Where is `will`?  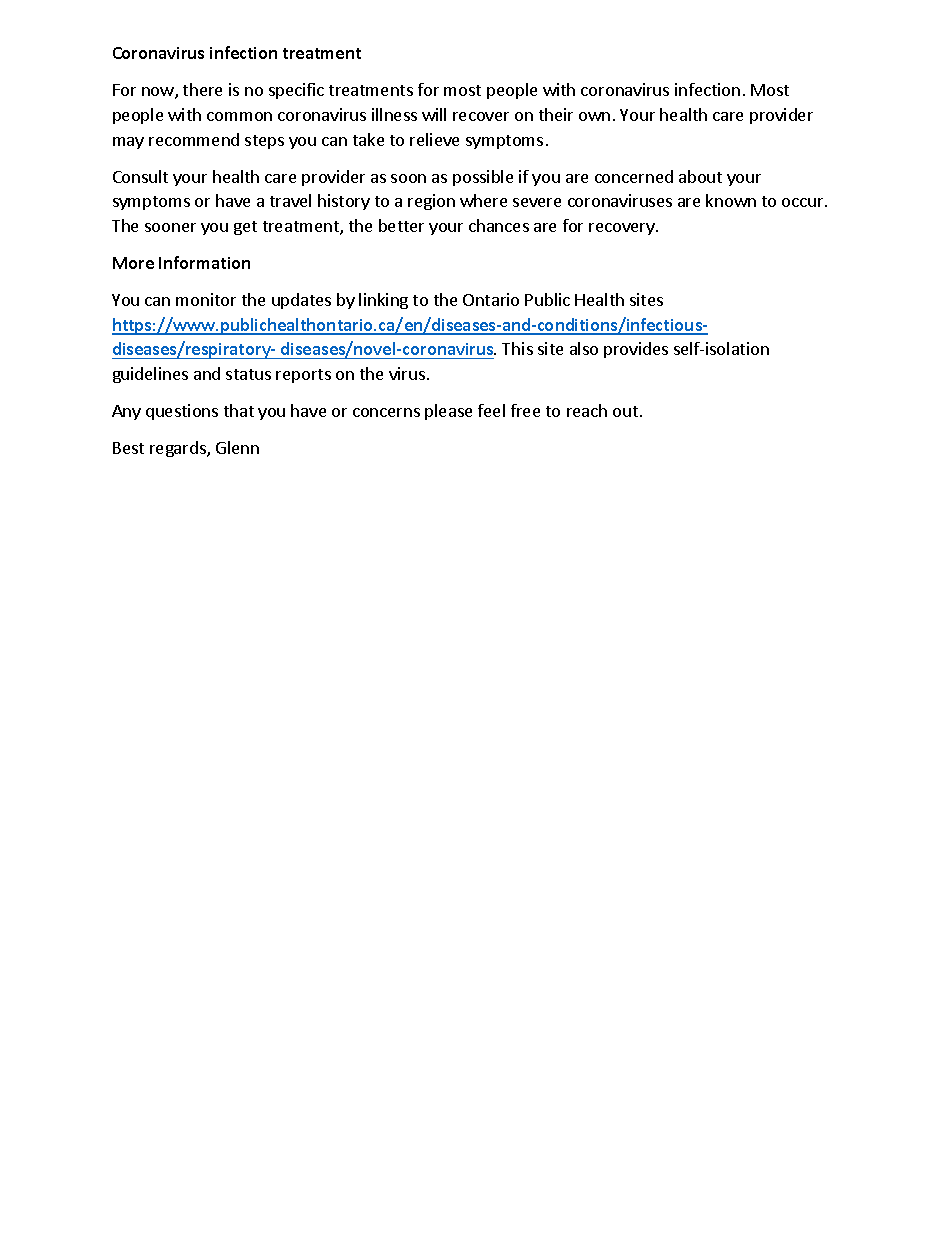 will is located at coordinates (434, 114).
